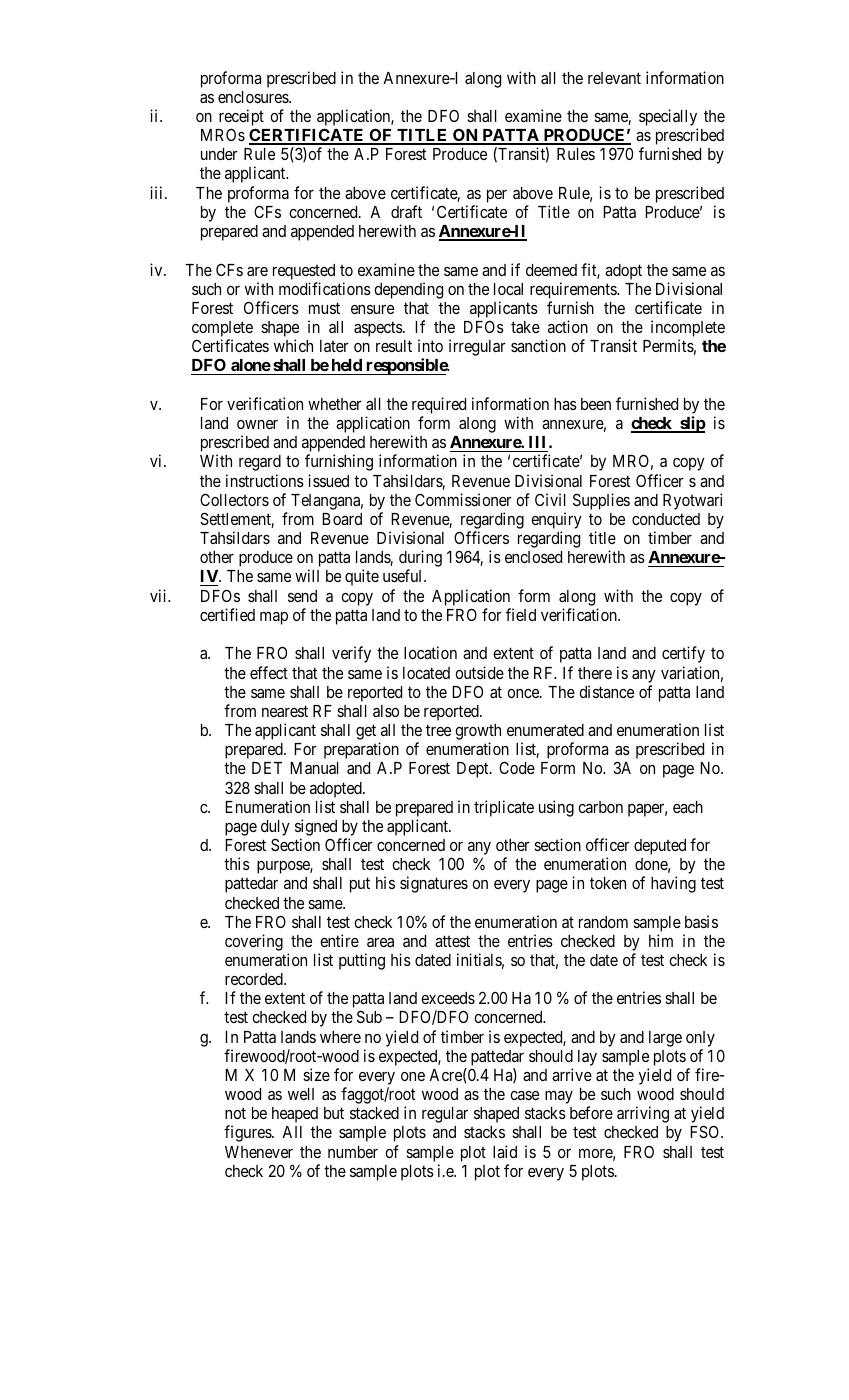 The width and height of the image is (849, 1400). What do you see at coordinates (374, 1113) in the image?
I see `stacked` at bounding box center [374, 1113].
